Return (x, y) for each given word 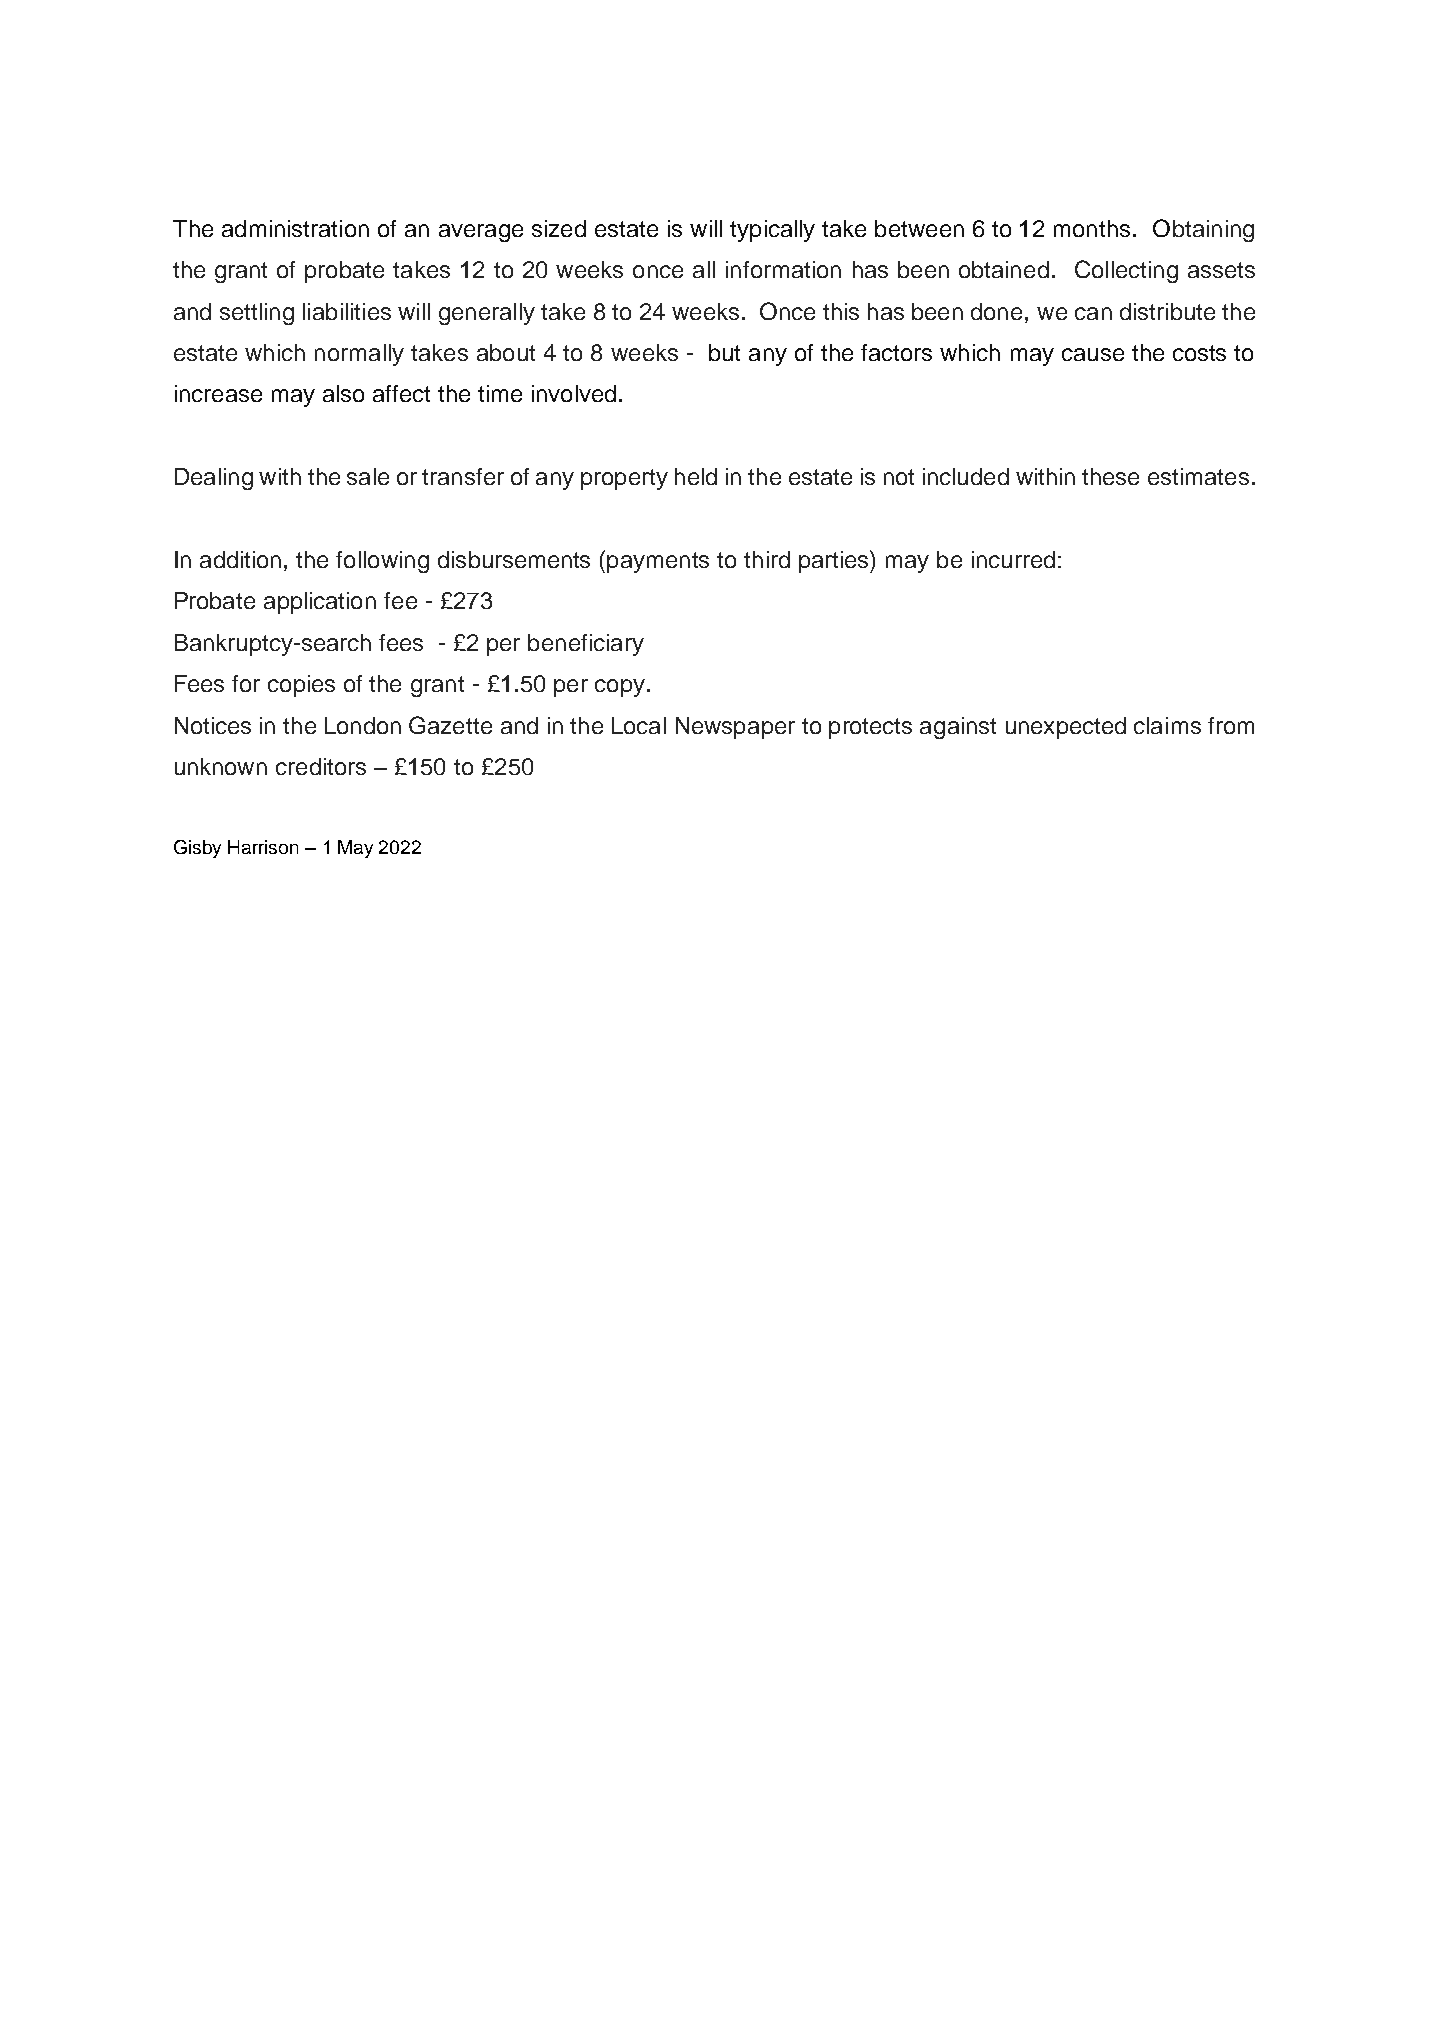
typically (772, 231)
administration (295, 228)
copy (620, 688)
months (1092, 228)
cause (1093, 354)
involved (574, 393)
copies (301, 686)
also (343, 393)
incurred (1013, 559)
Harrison (263, 847)
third (767, 559)
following (382, 562)
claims (1167, 725)
